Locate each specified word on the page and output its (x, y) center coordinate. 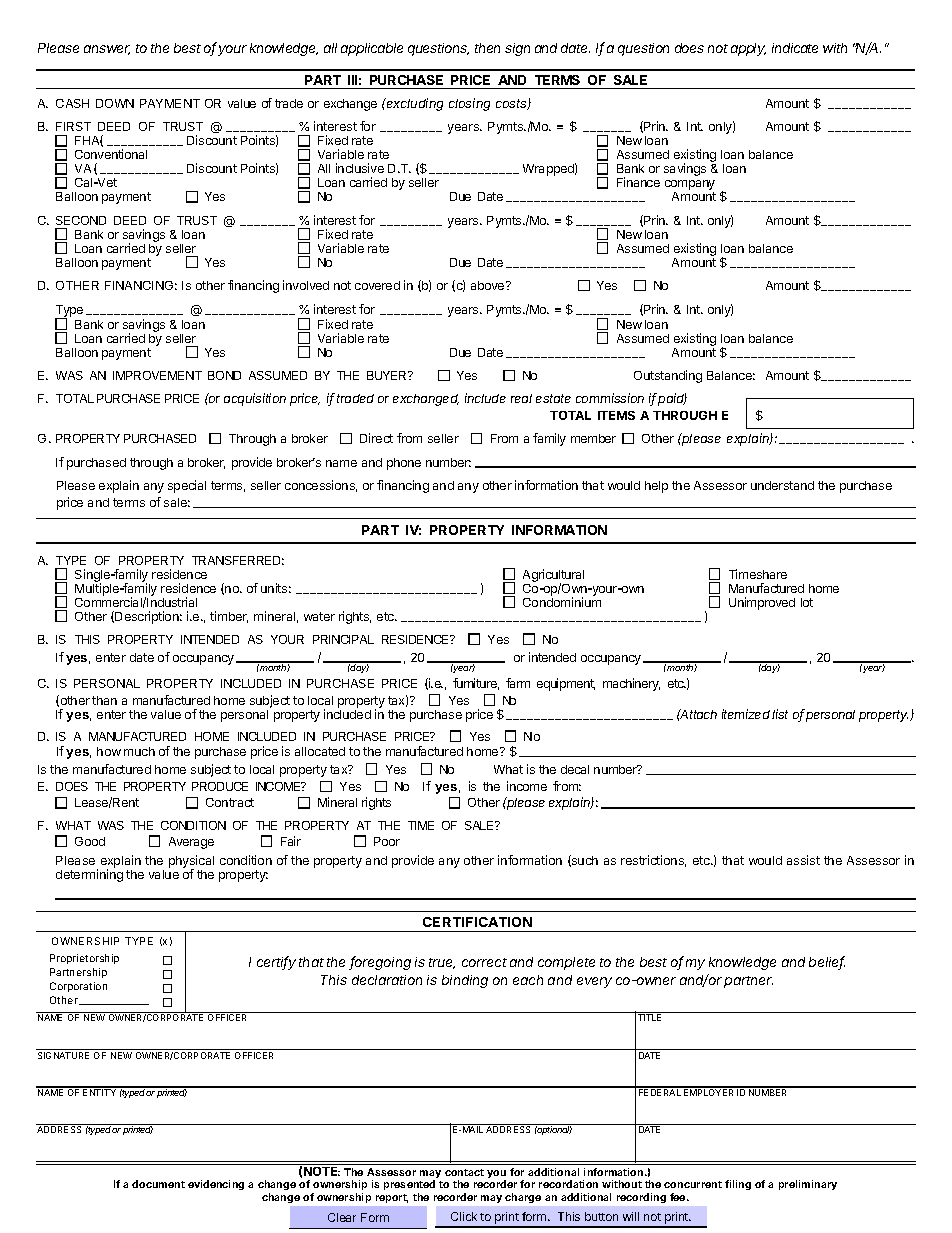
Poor (387, 841)
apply (748, 49)
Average (191, 843)
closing (469, 104)
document (158, 1184)
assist (803, 860)
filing (738, 1185)
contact (464, 1172)
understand (782, 485)
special (187, 486)
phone (404, 464)
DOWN (115, 103)
